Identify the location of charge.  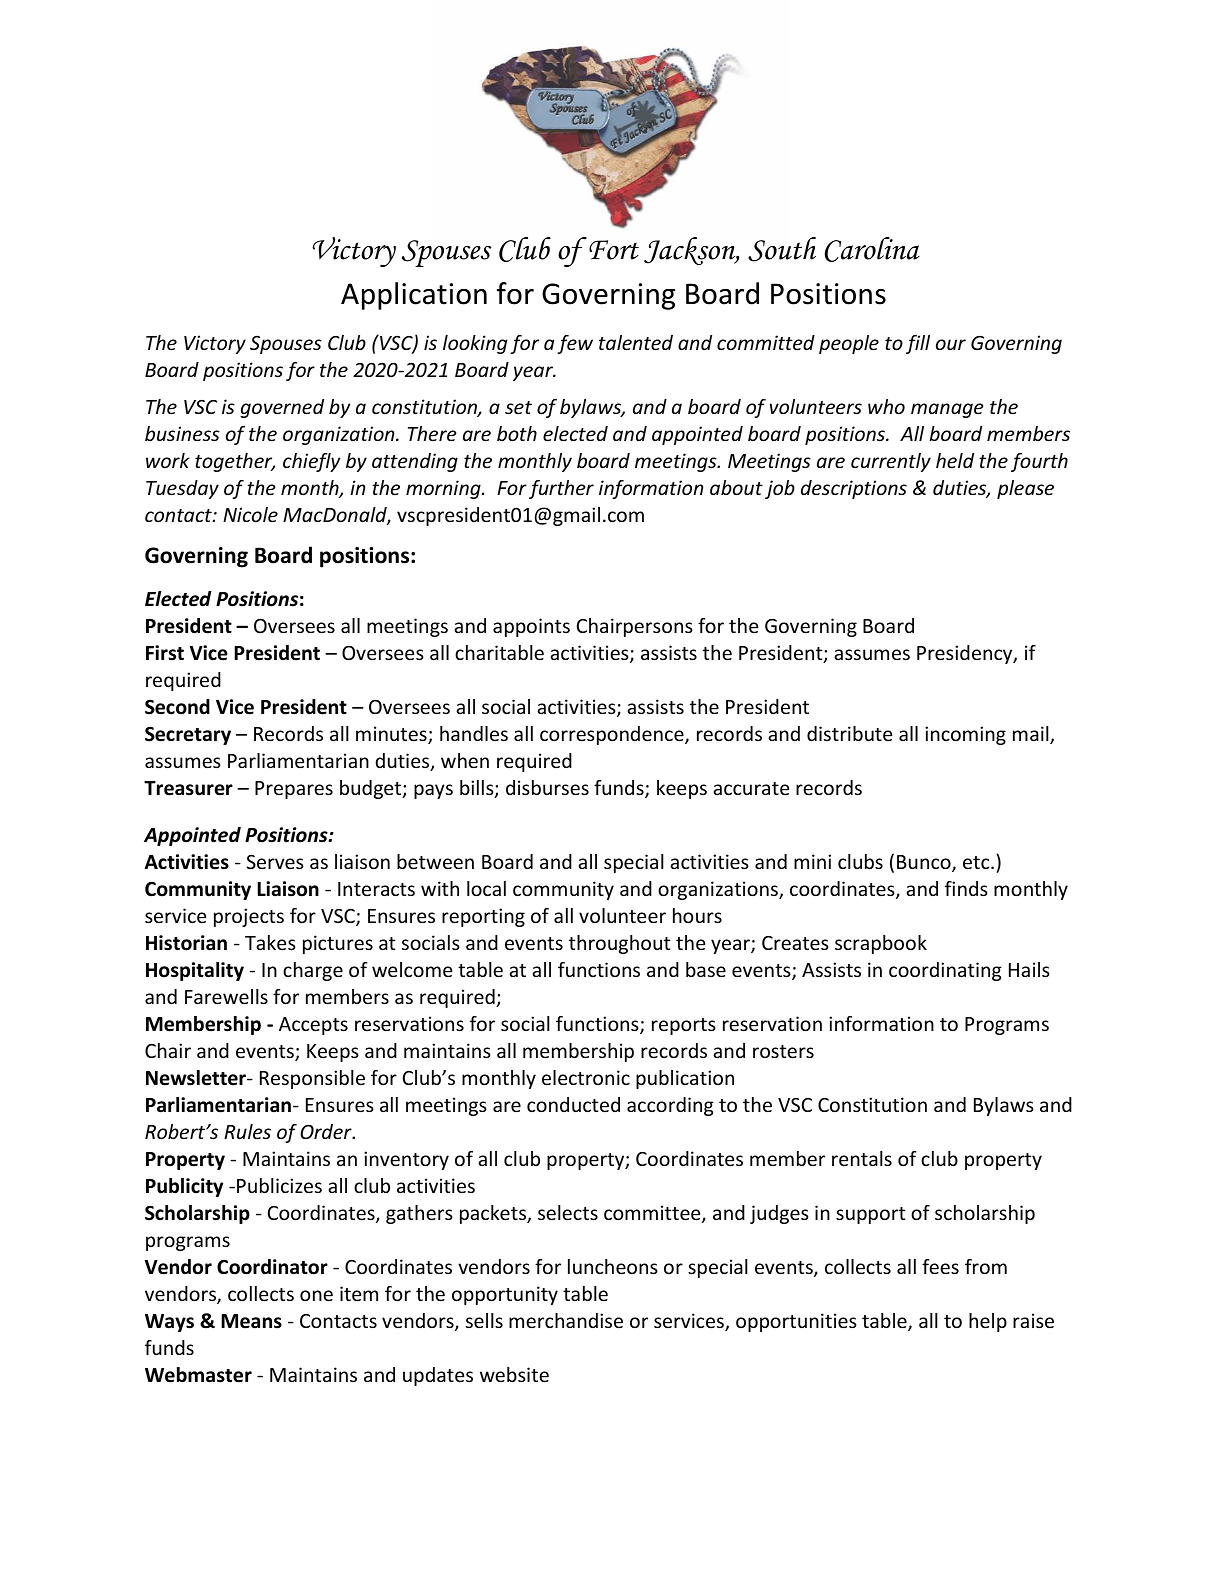
(313, 971).
